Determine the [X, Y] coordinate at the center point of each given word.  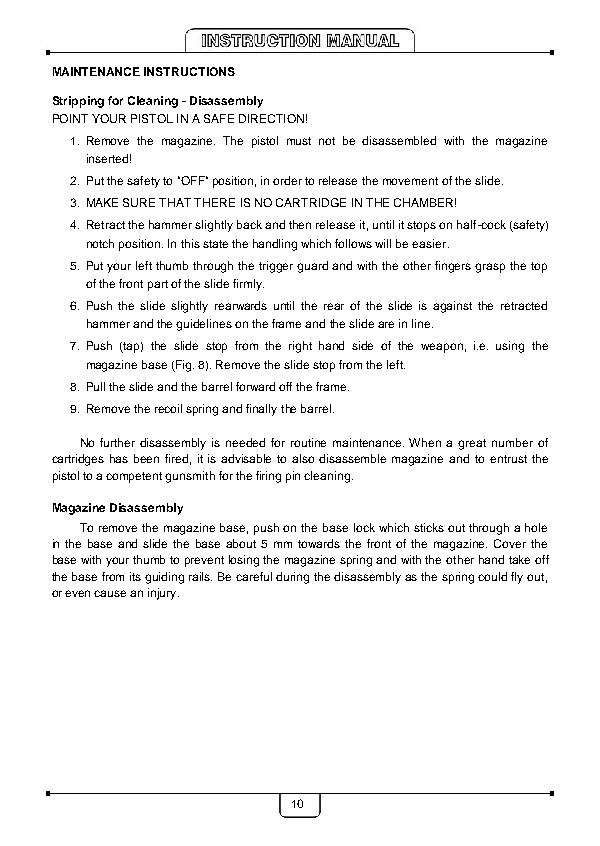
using [510, 347]
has [119, 458]
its [135, 576]
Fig [184, 366]
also [303, 458]
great [472, 444]
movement [410, 181]
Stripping [78, 102]
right [300, 347]
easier [429, 243]
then [300, 224]
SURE [139, 202]
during [292, 578]
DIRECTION [271, 118]
